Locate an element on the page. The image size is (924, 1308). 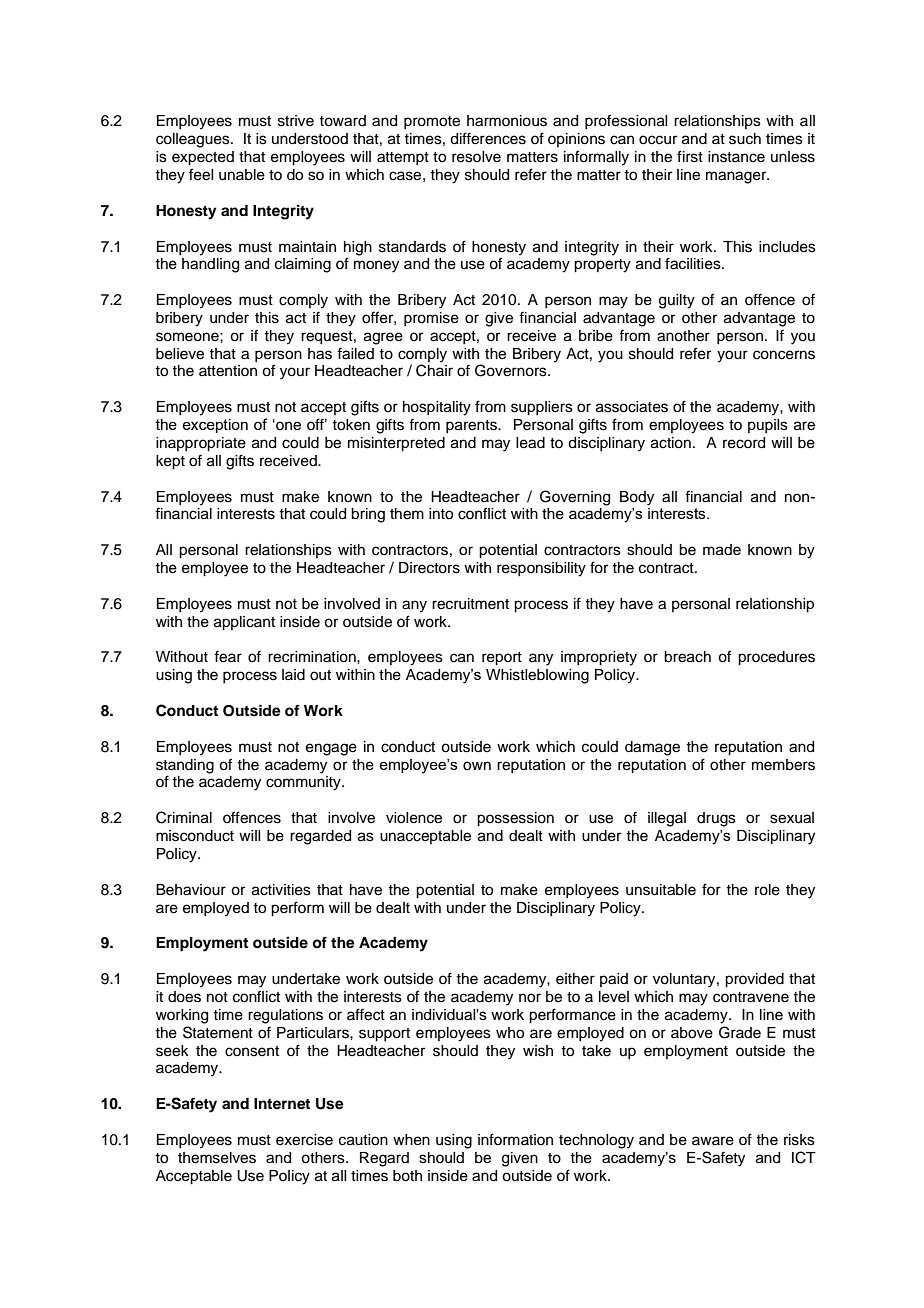
unable is located at coordinates (242, 175).
